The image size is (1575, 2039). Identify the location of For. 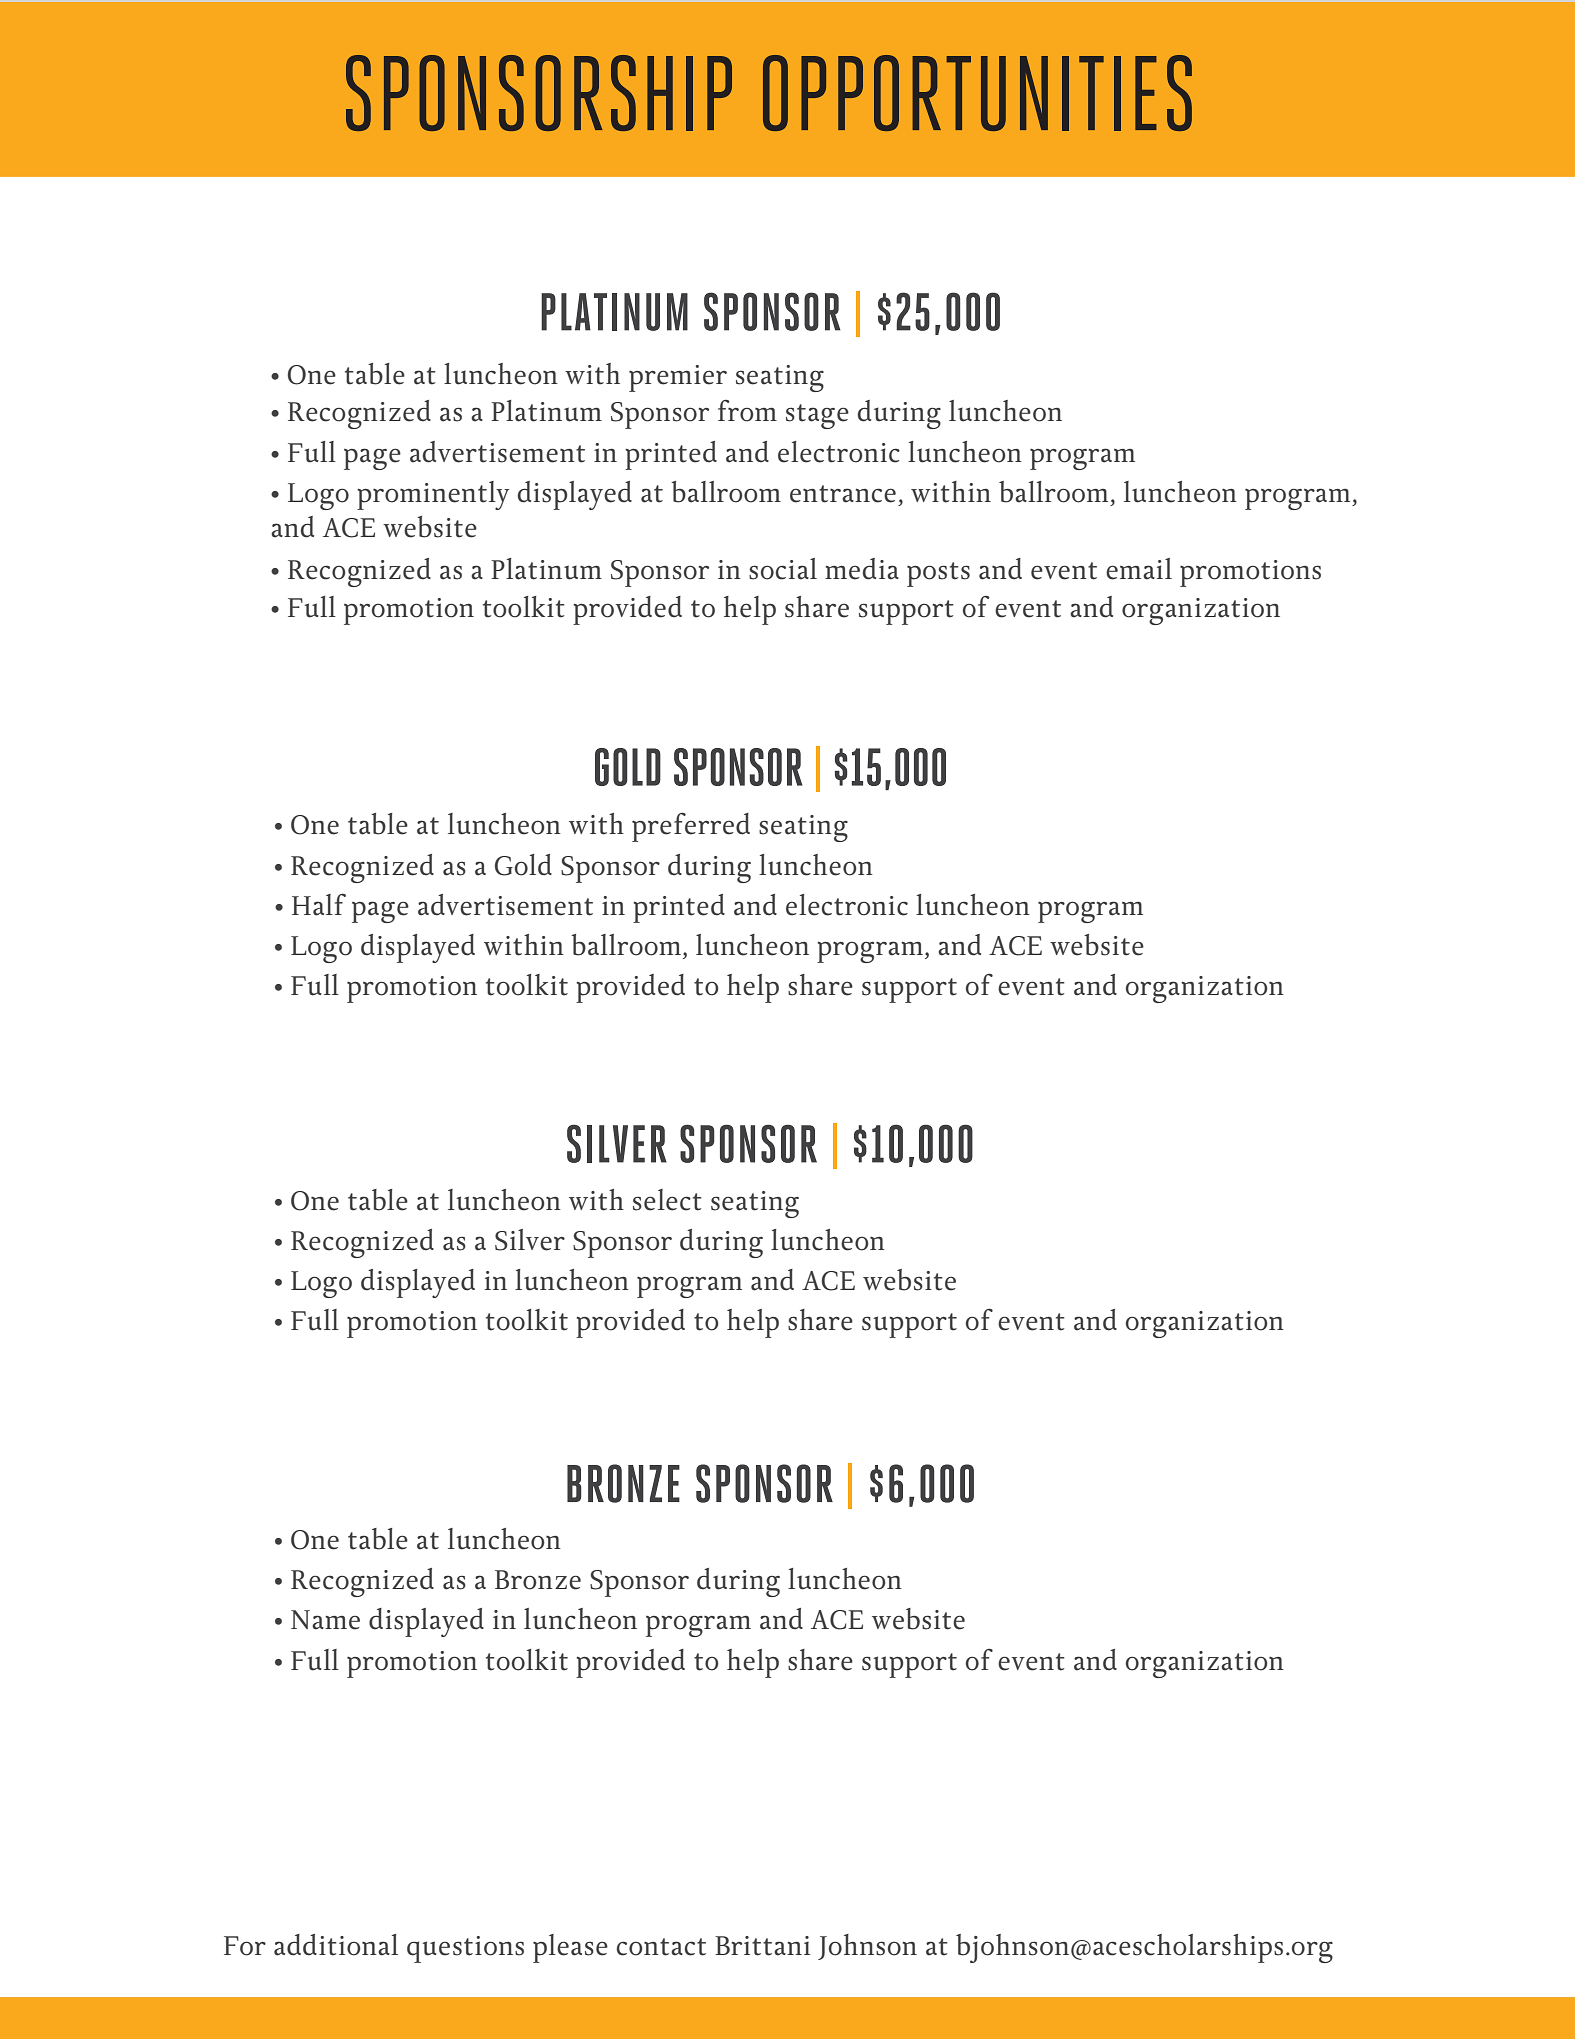
(245, 1946).
